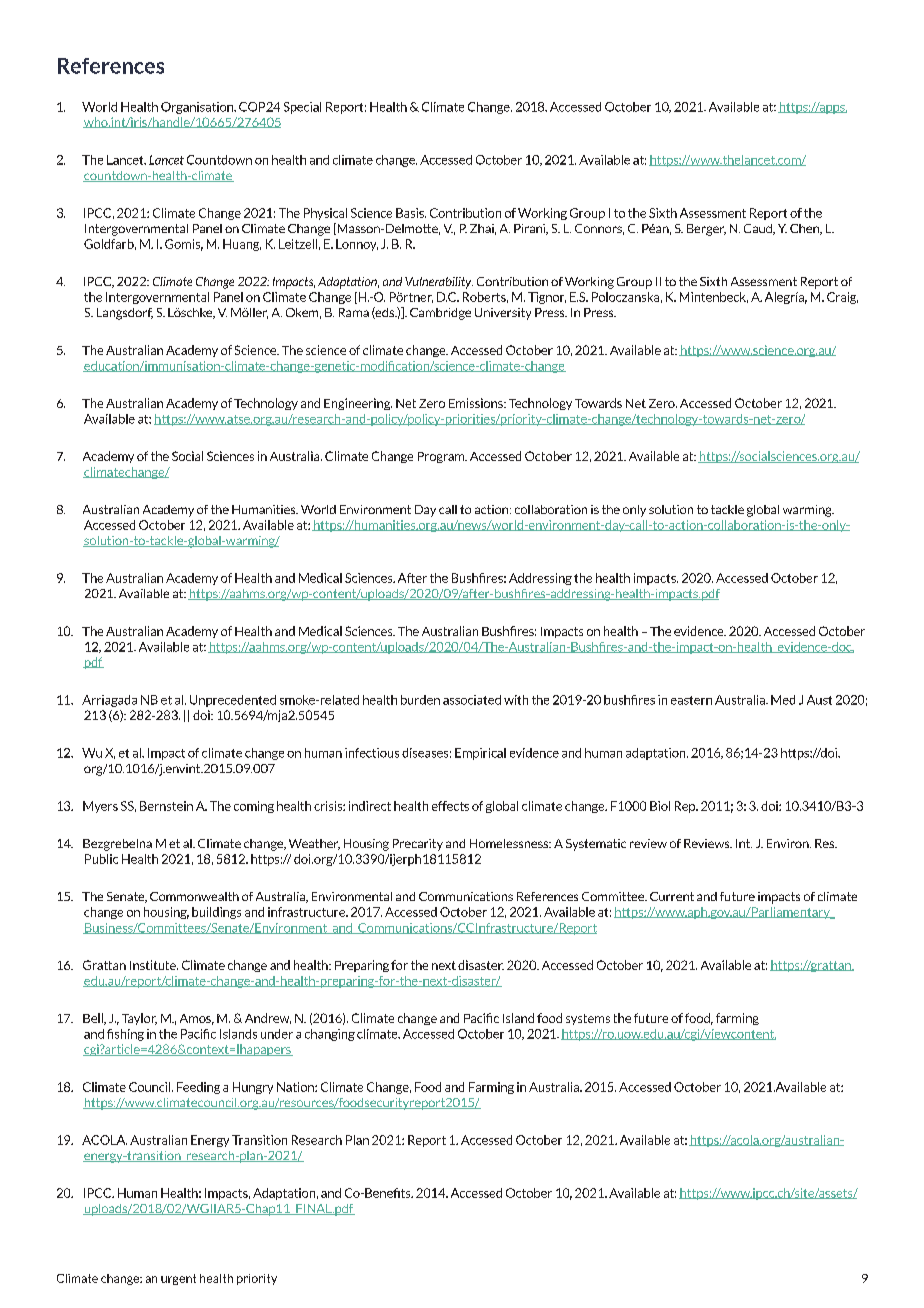 The height and width of the screenshot is (1308, 924). What do you see at coordinates (194, 896) in the screenshot?
I see `Commonwealth` at bounding box center [194, 896].
